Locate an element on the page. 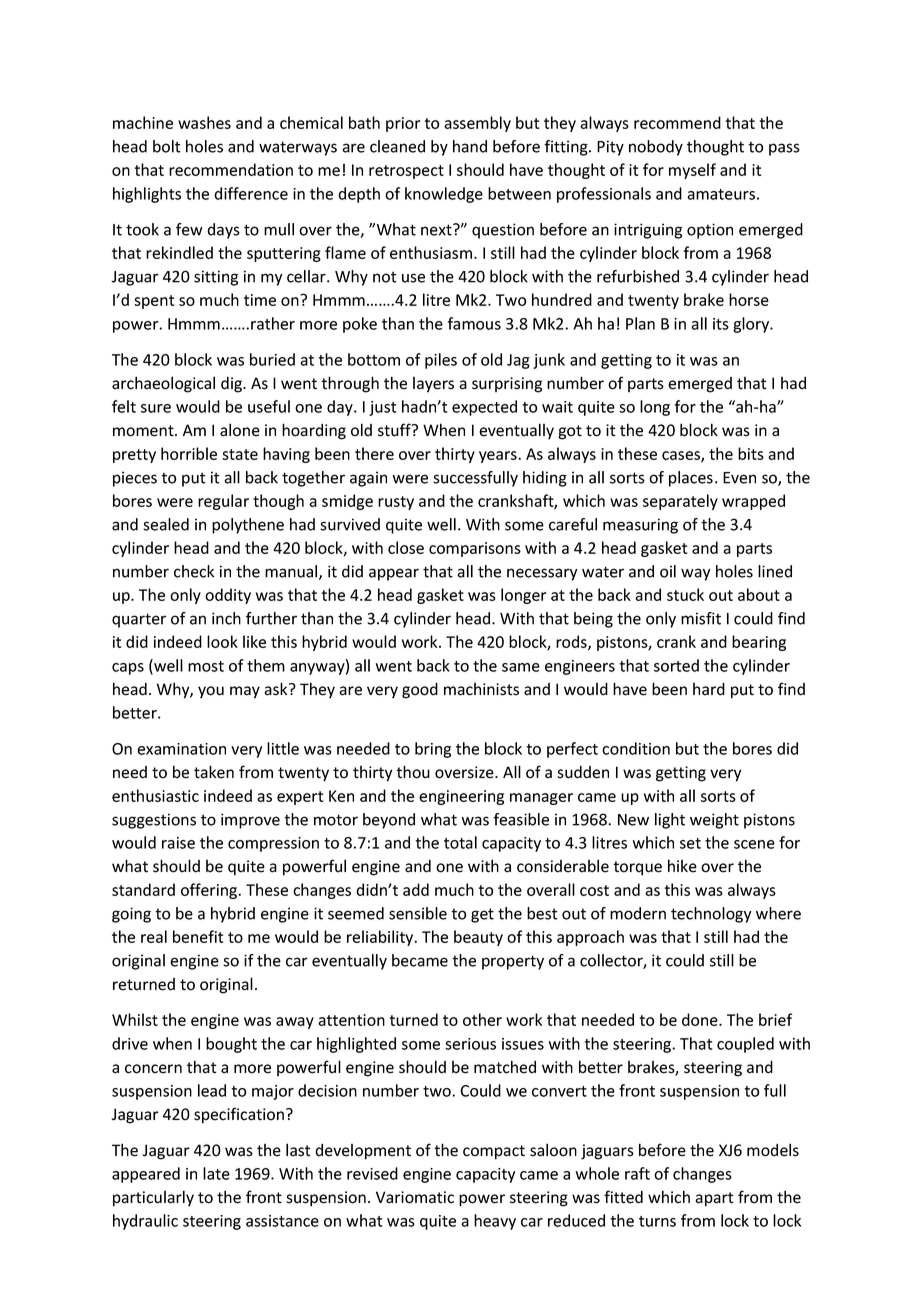 The image size is (924, 1308). hand is located at coordinates (470, 146).
